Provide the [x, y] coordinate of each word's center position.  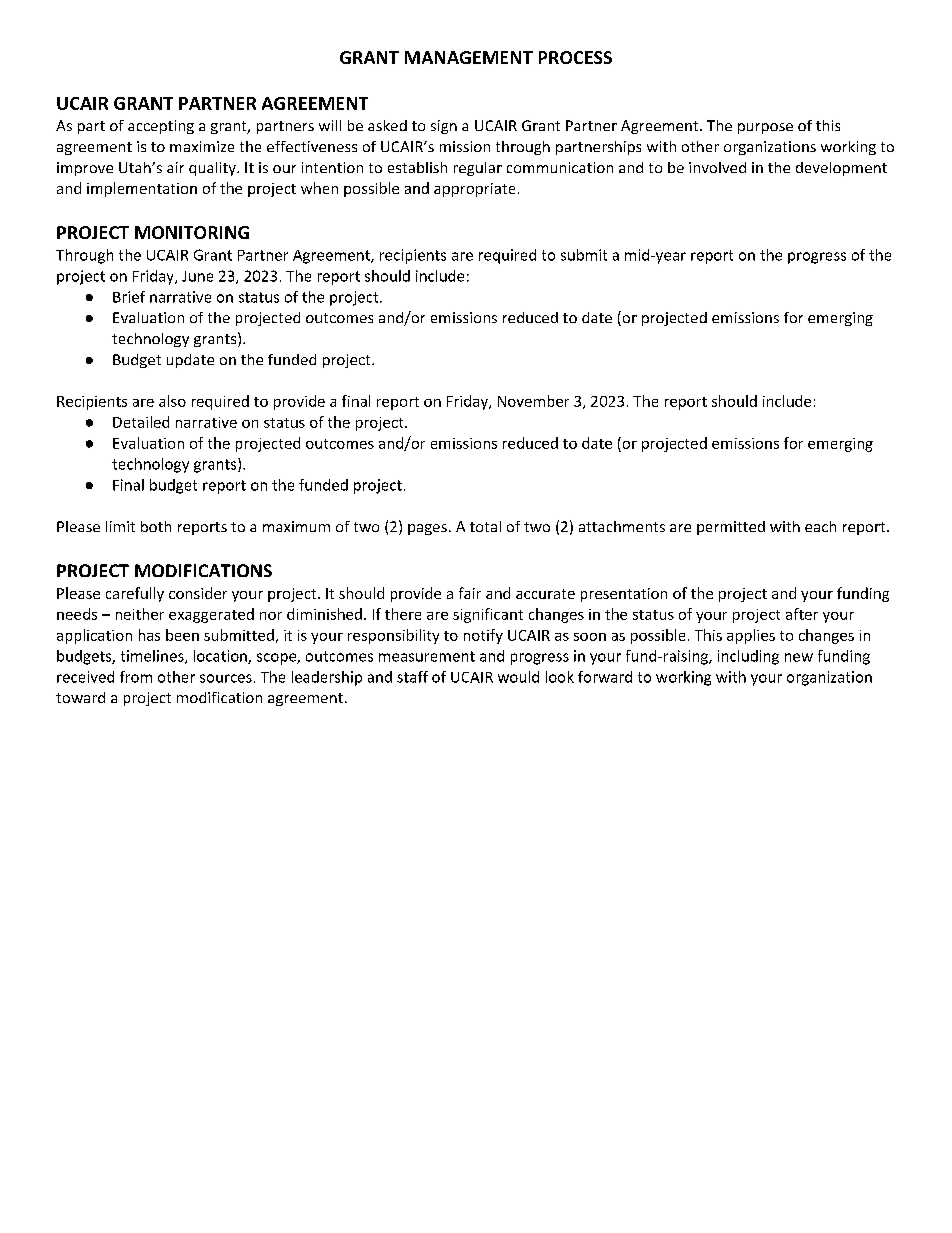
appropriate [474, 190]
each [820, 526]
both [156, 526]
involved [717, 167]
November [533, 401]
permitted [731, 528]
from [136, 677]
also [172, 401]
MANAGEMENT [469, 57]
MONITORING [192, 232]
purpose [765, 128]
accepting [161, 127]
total [485, 526]
